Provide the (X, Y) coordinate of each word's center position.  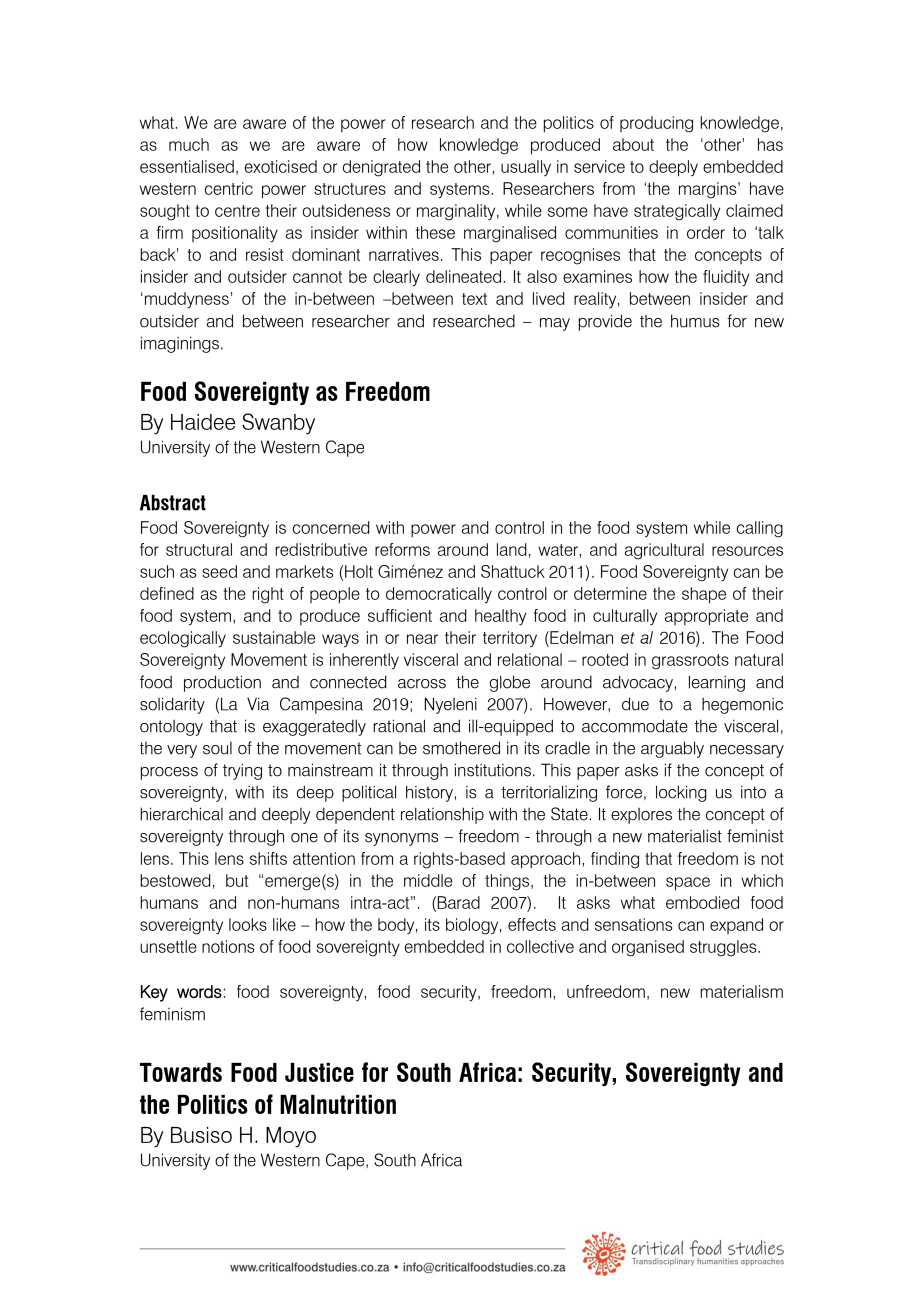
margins (709, 190)
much (189, 144)
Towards (181, 1072)
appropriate (706, 617)
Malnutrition (338, 1104)
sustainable (274, 637)
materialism (741, 991)
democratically (439, 595)
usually (526, 168)
